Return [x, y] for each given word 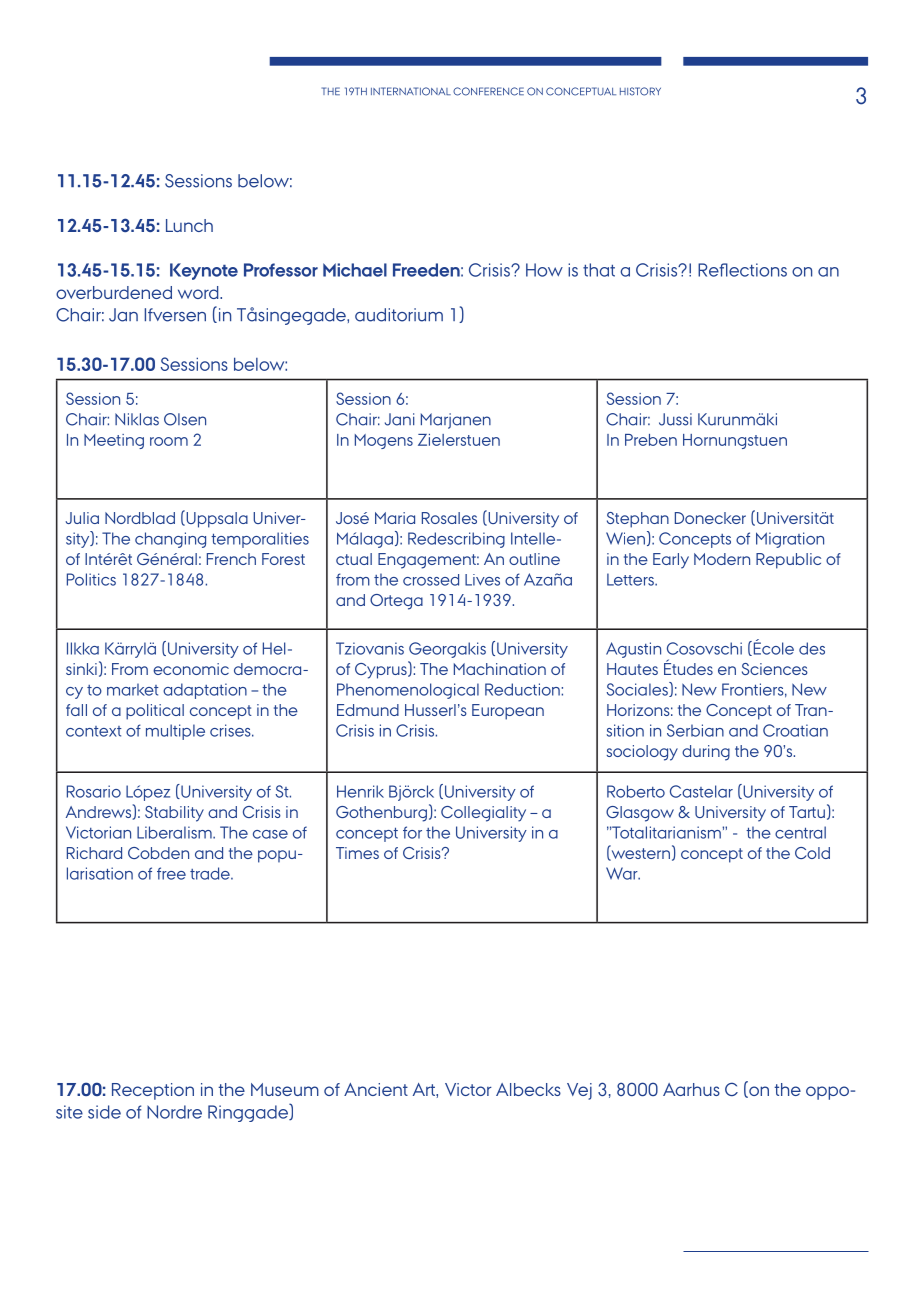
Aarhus [691, 1089]
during [706, 753]
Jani [400, 419]
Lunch [189, 225]
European [508, 712]
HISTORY [640, 91]
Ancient [376, 1089]
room [169, 441]
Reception [153, 1091]
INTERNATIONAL [411, 91]
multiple [175, 732]
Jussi [675, 419]
